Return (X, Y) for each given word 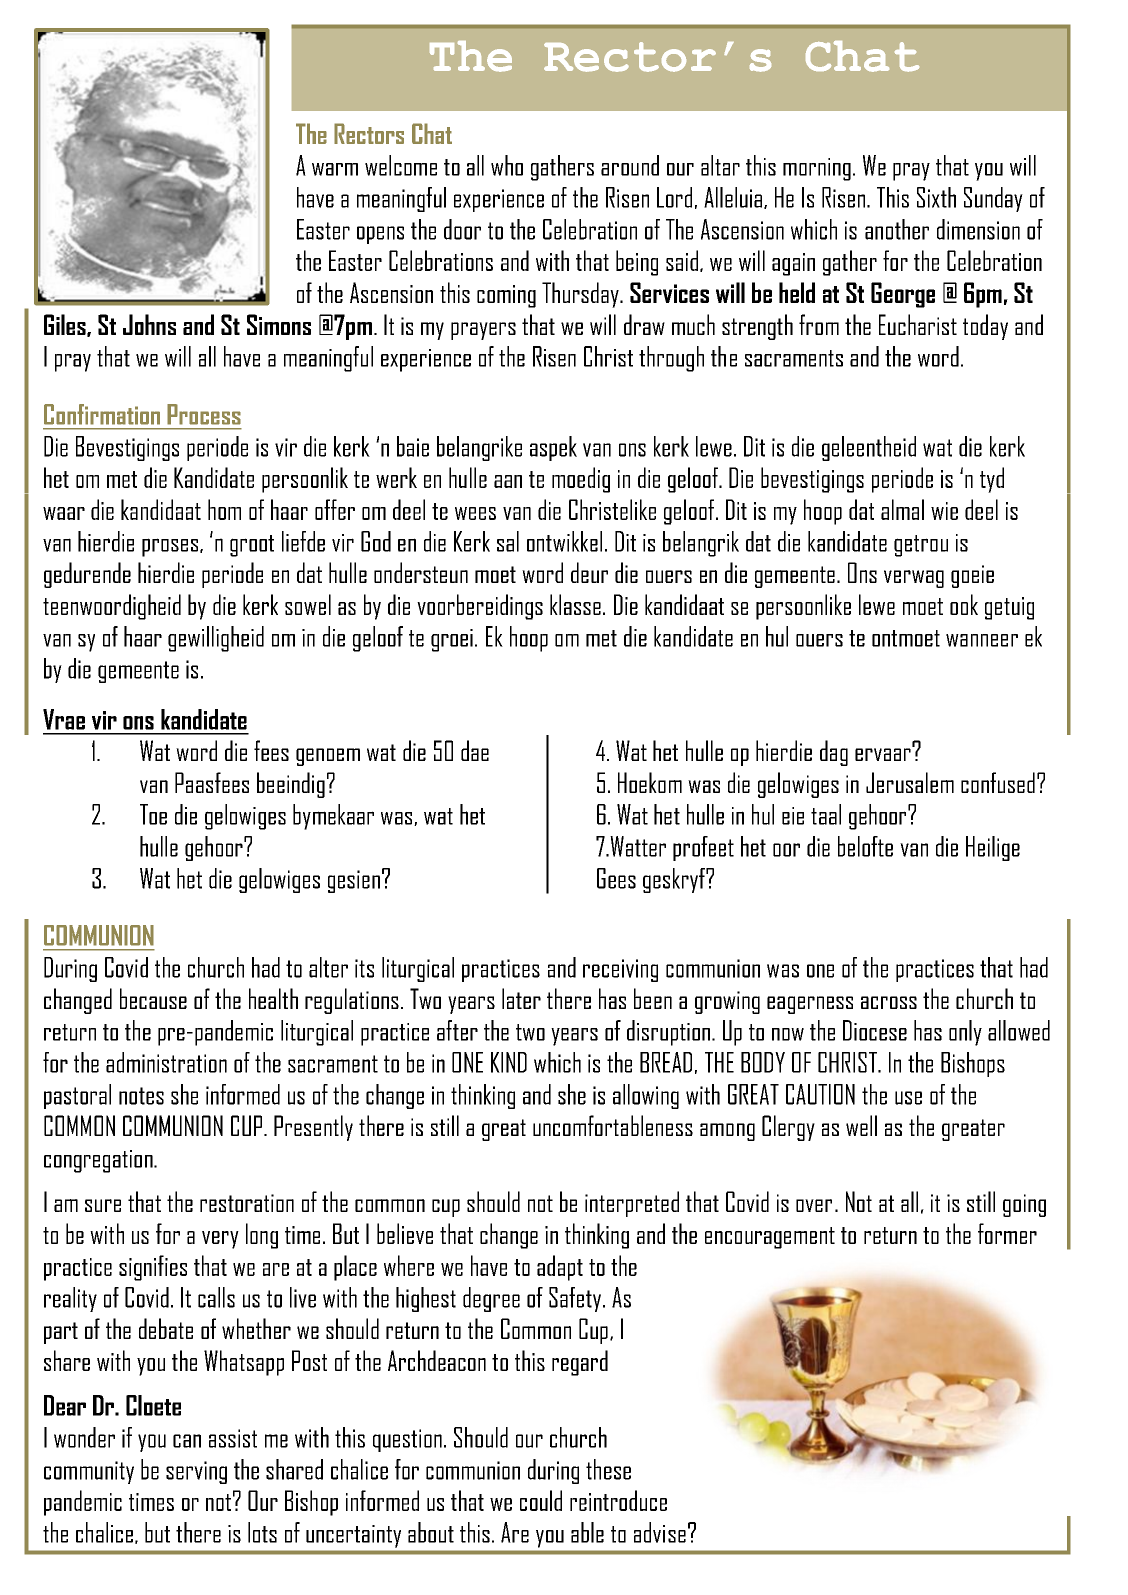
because (153, 998)
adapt (560, 1268)
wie (944, 511)
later (521, 998)
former (1007, 1233)
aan (508, 481)
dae (475, 750)
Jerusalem (910, 782)
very (220, 1240)
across (889, 1002)
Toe (153, 814)
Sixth (936, 197)
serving (196, 1472)
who (507, 165)
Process (204, 414)
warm (335, 169)
